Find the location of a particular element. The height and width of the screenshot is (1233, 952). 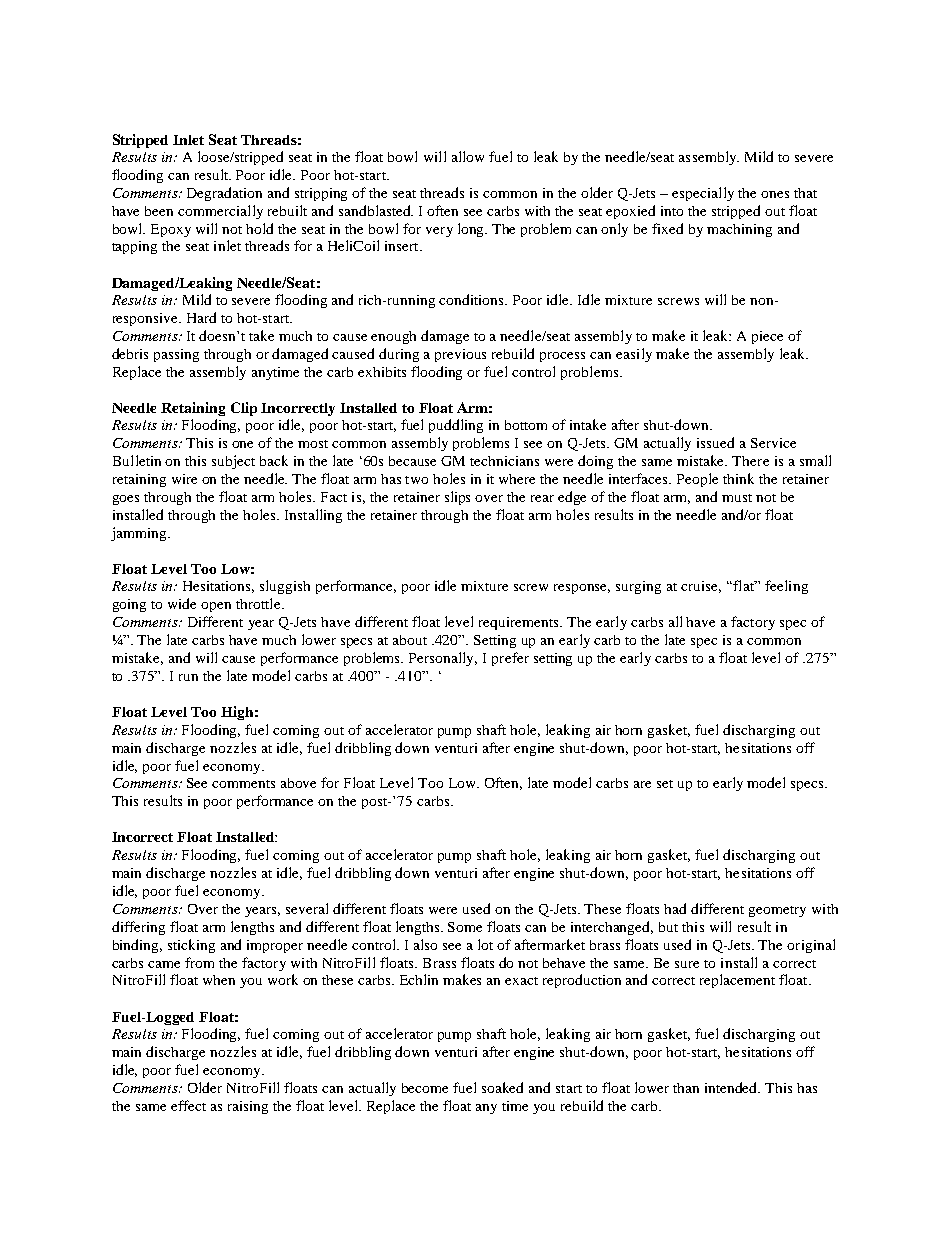

ones is located at coordinates (775, 194).
